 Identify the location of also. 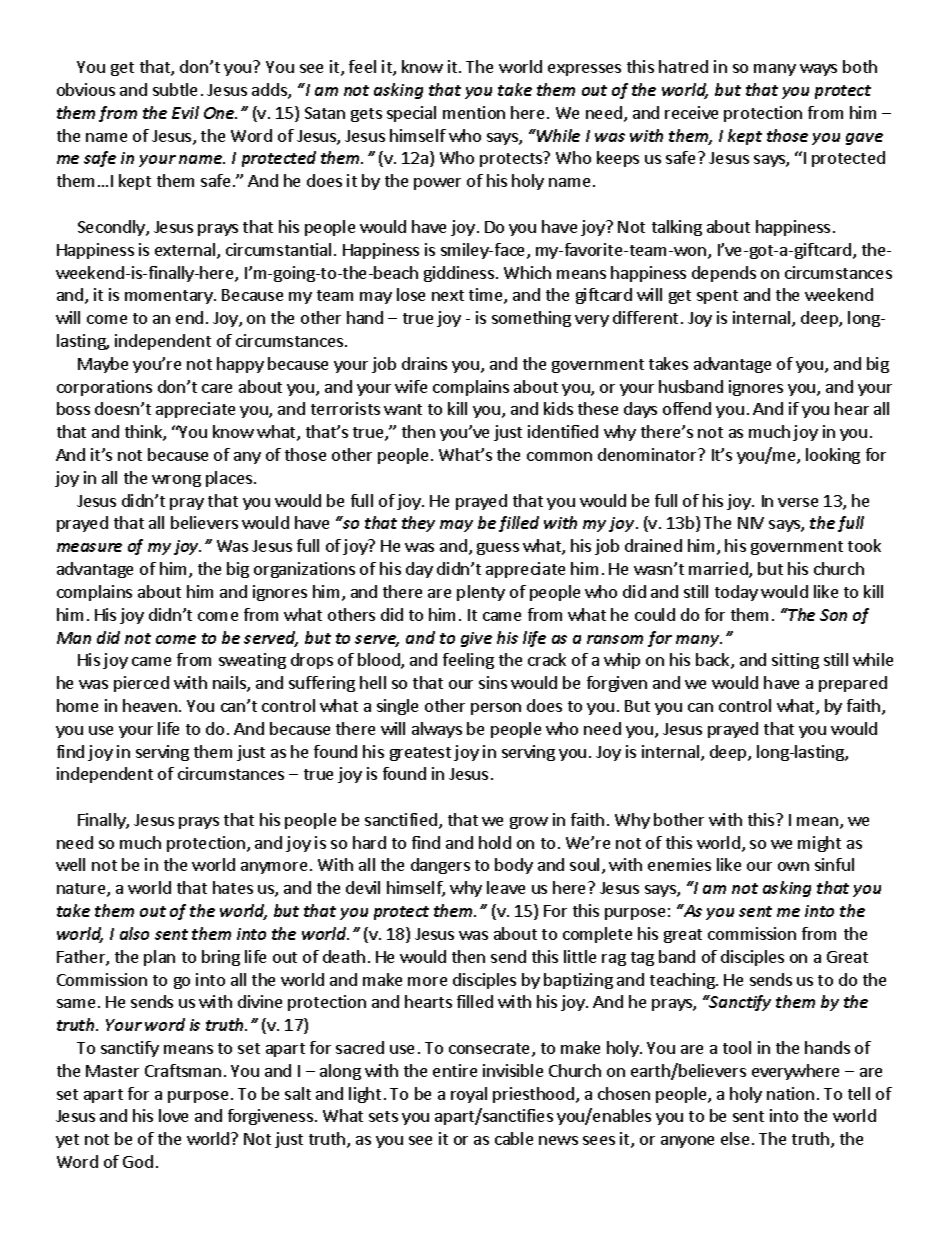
(134, 933).
